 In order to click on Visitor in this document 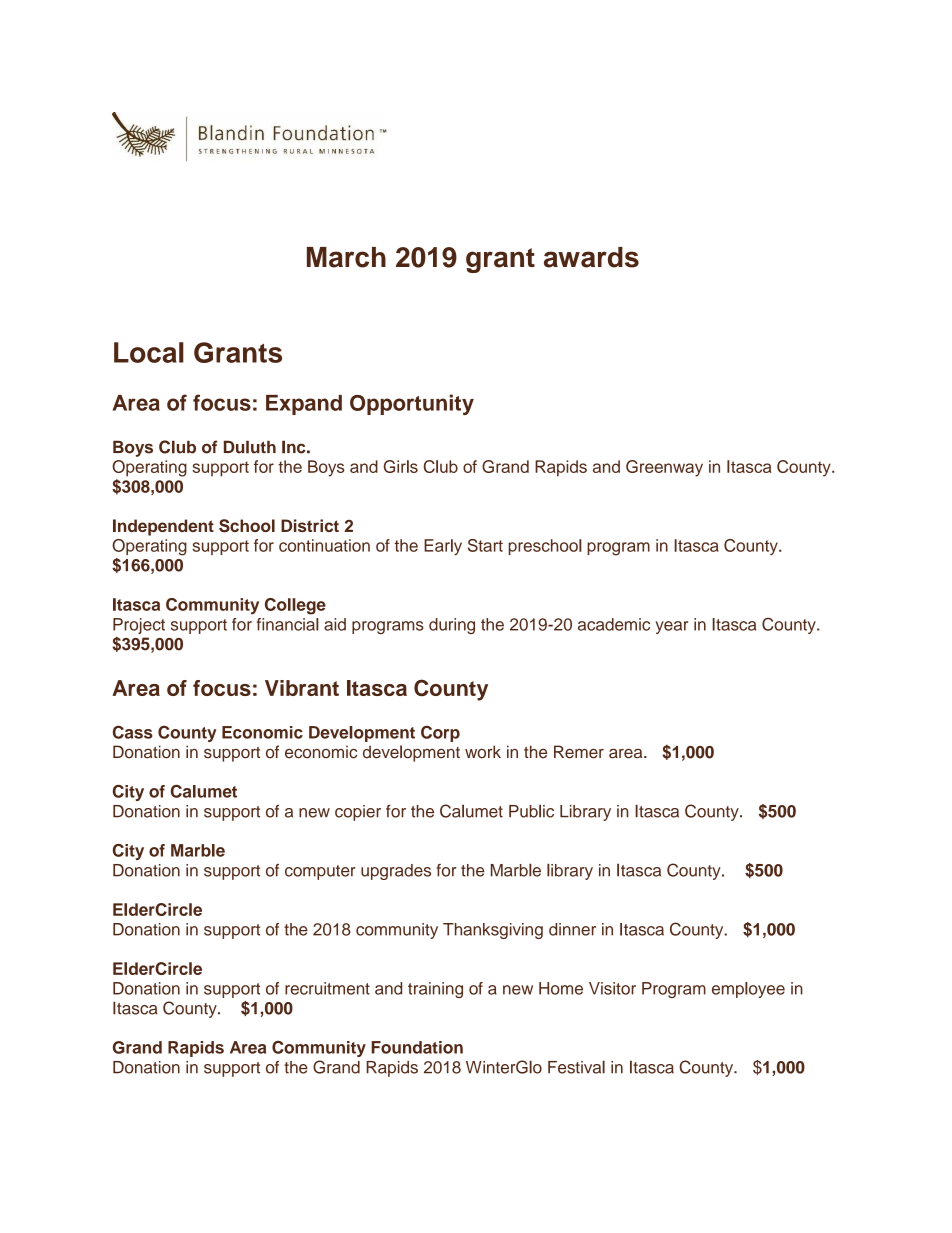, I will do `click(612, 988)`.
